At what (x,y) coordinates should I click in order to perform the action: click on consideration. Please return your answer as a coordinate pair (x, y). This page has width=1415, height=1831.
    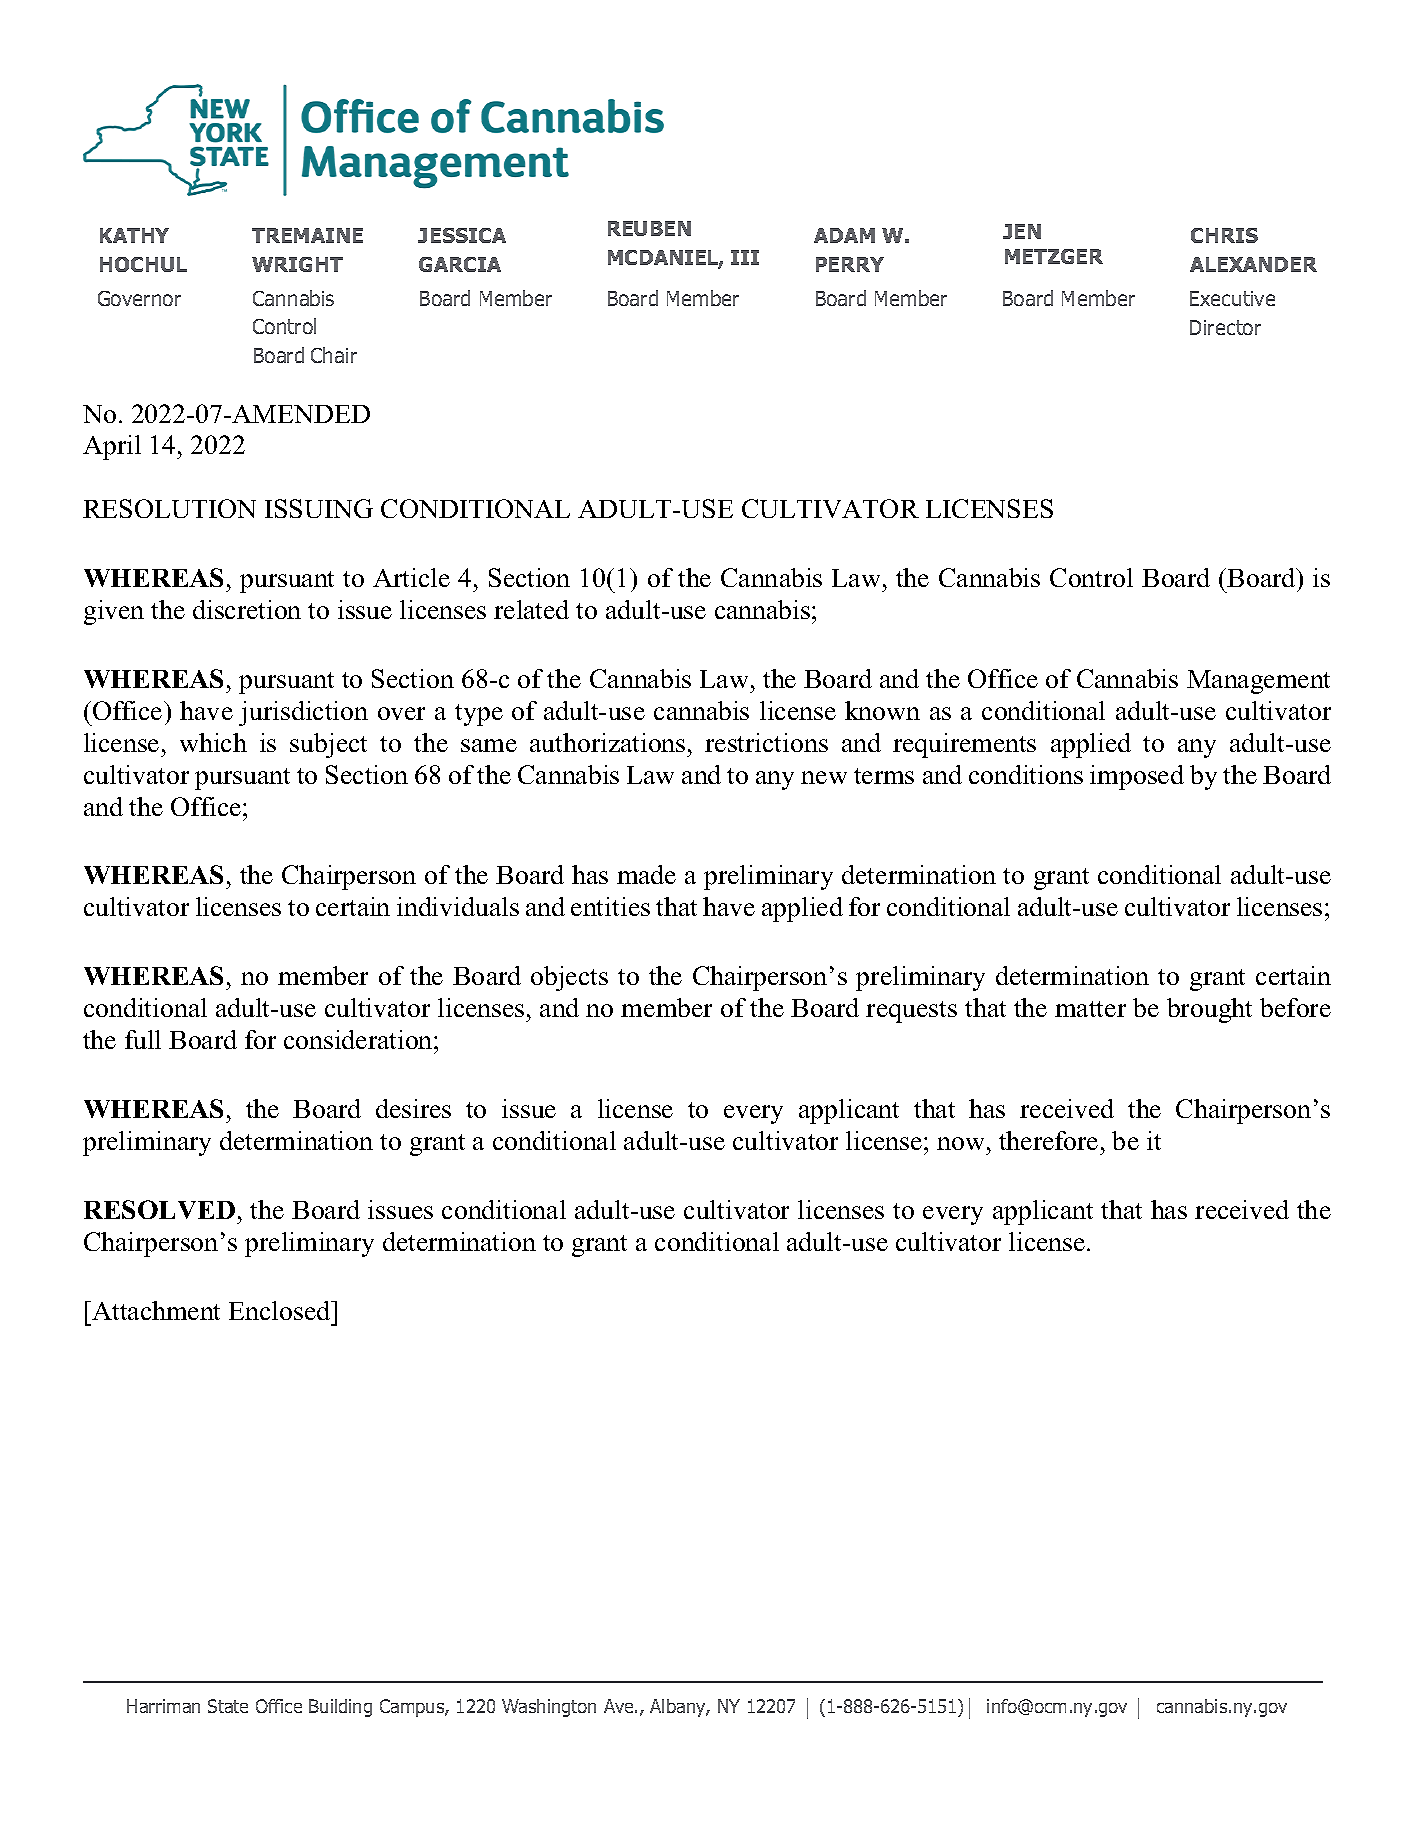
    Looking at the image, I should click on (359, 1039).
